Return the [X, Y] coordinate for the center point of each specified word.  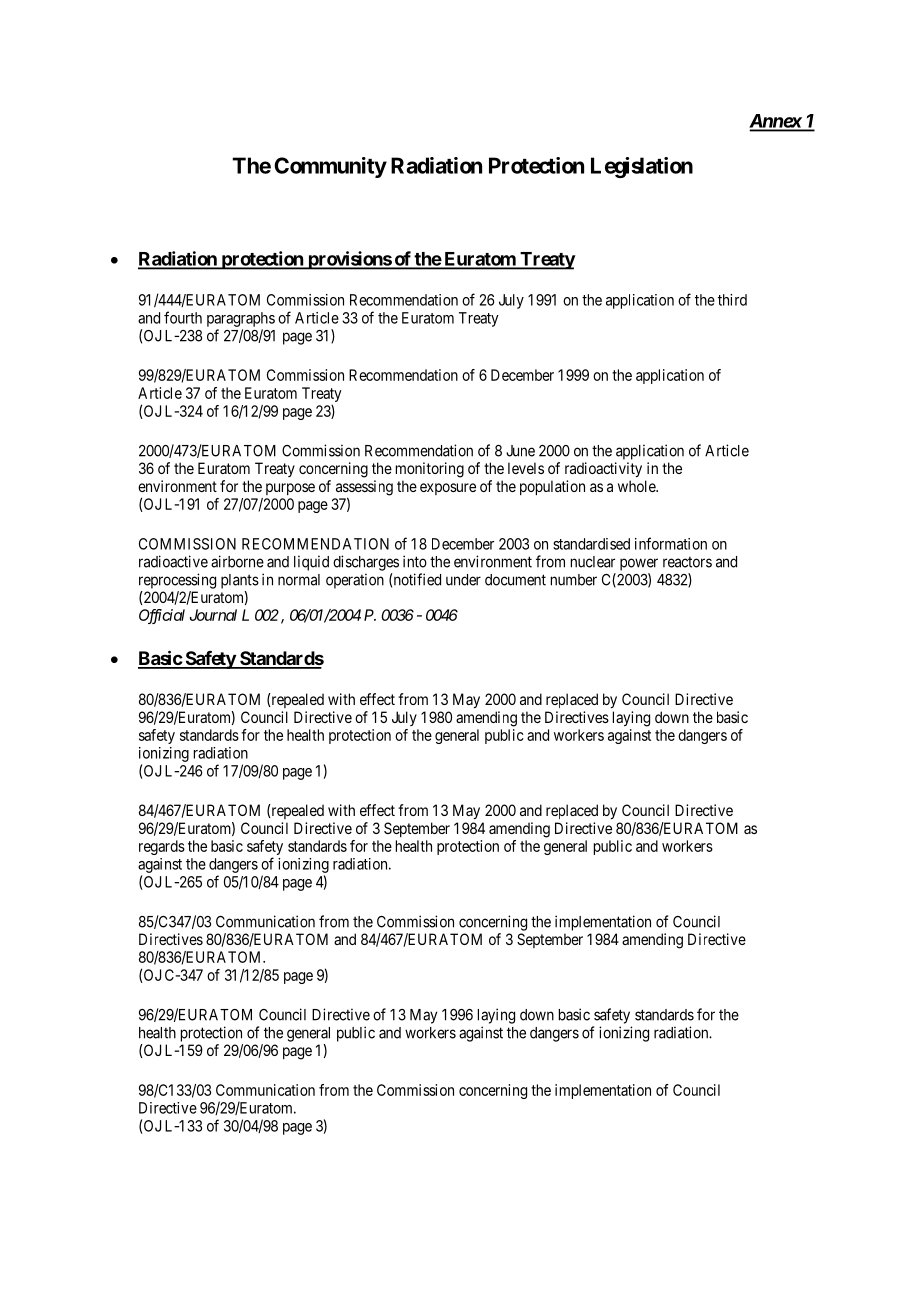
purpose [290, 489]
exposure [448, 489]
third [732, 300]
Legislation [642, 167]
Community [330, 167]
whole [637, 486]
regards [162, 847]
